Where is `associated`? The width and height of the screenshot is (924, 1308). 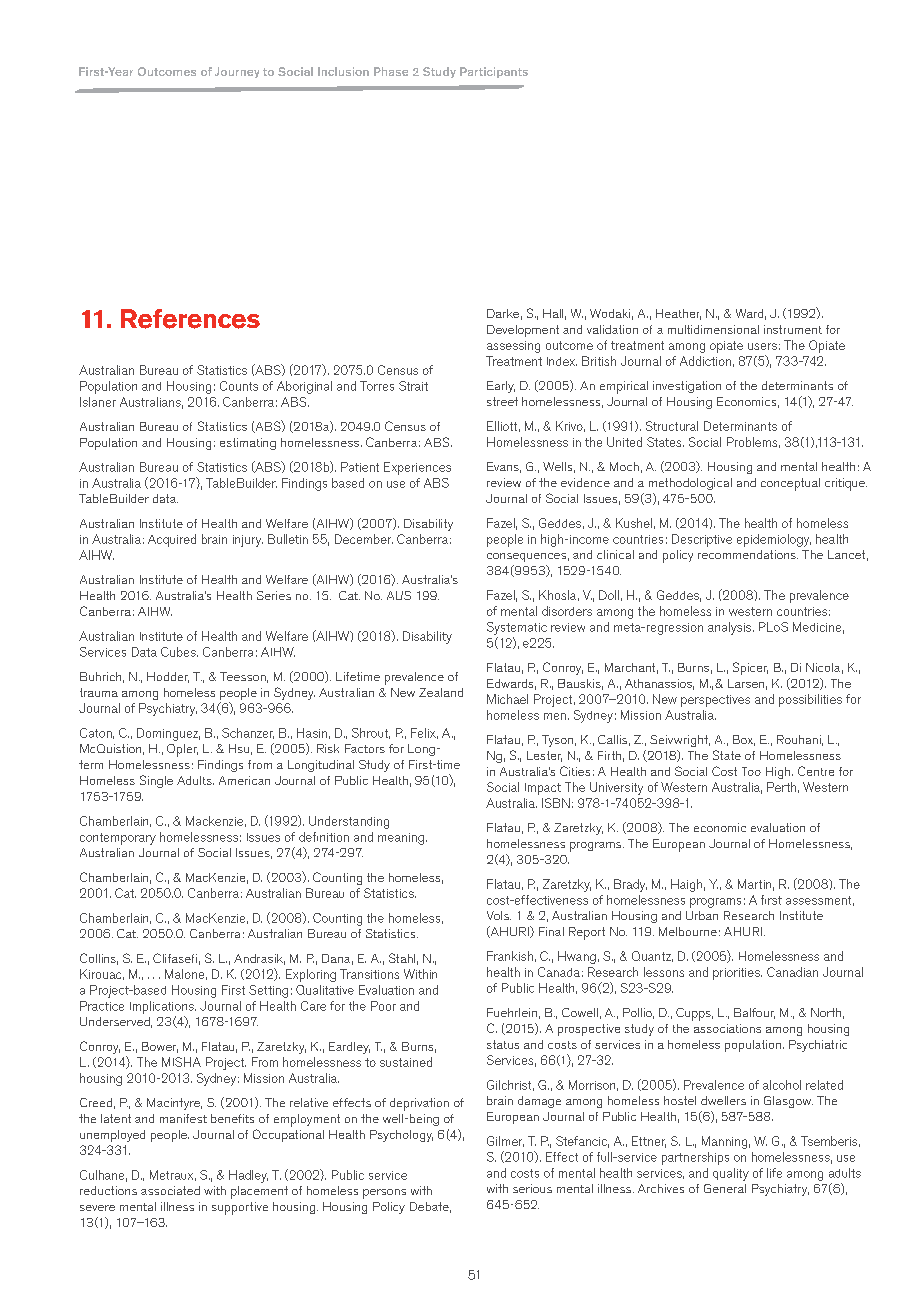
associated is located at coordinates (170, 1190).
